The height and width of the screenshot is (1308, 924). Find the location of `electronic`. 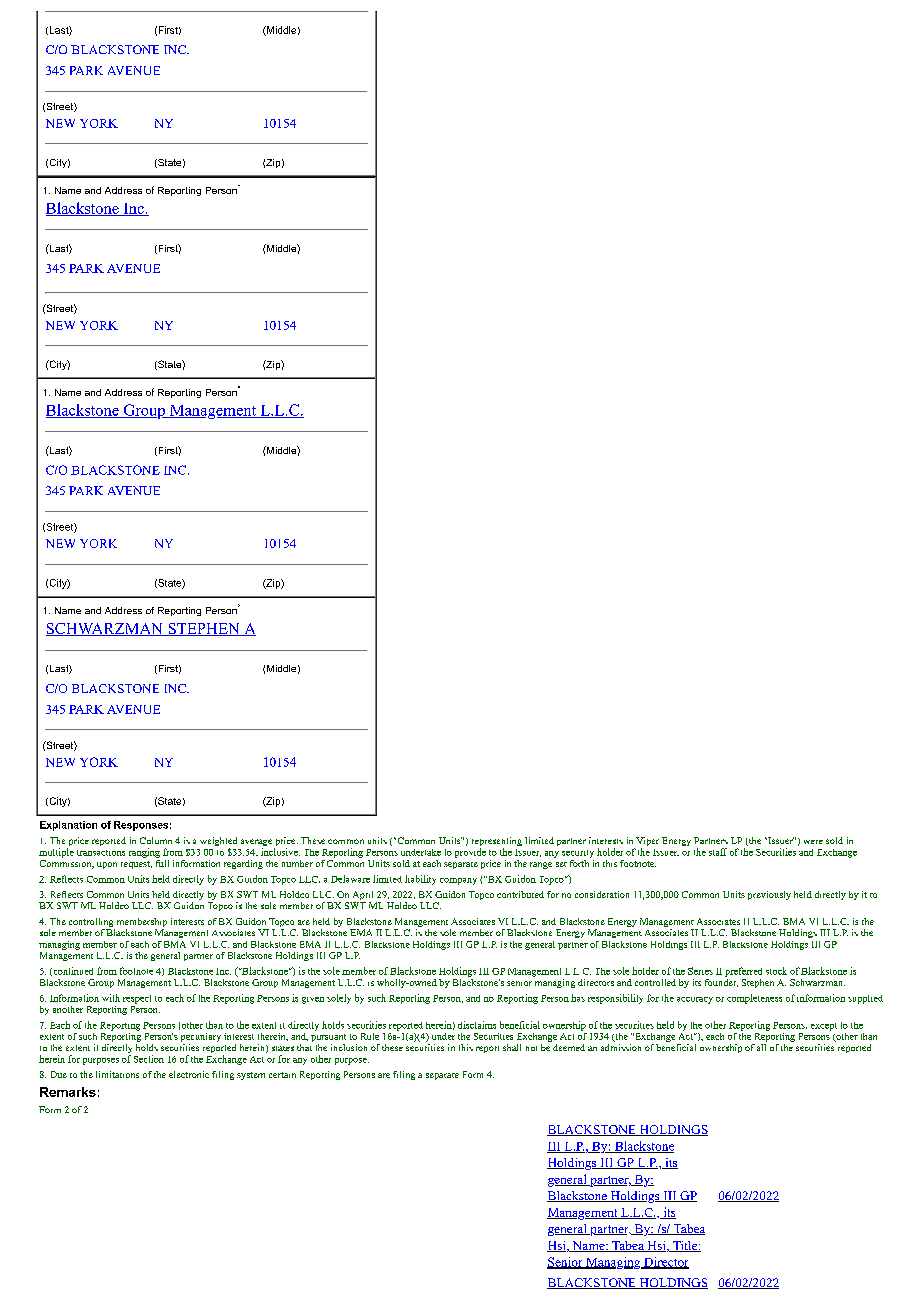

electronic is located at coordinates (189, 1074).
